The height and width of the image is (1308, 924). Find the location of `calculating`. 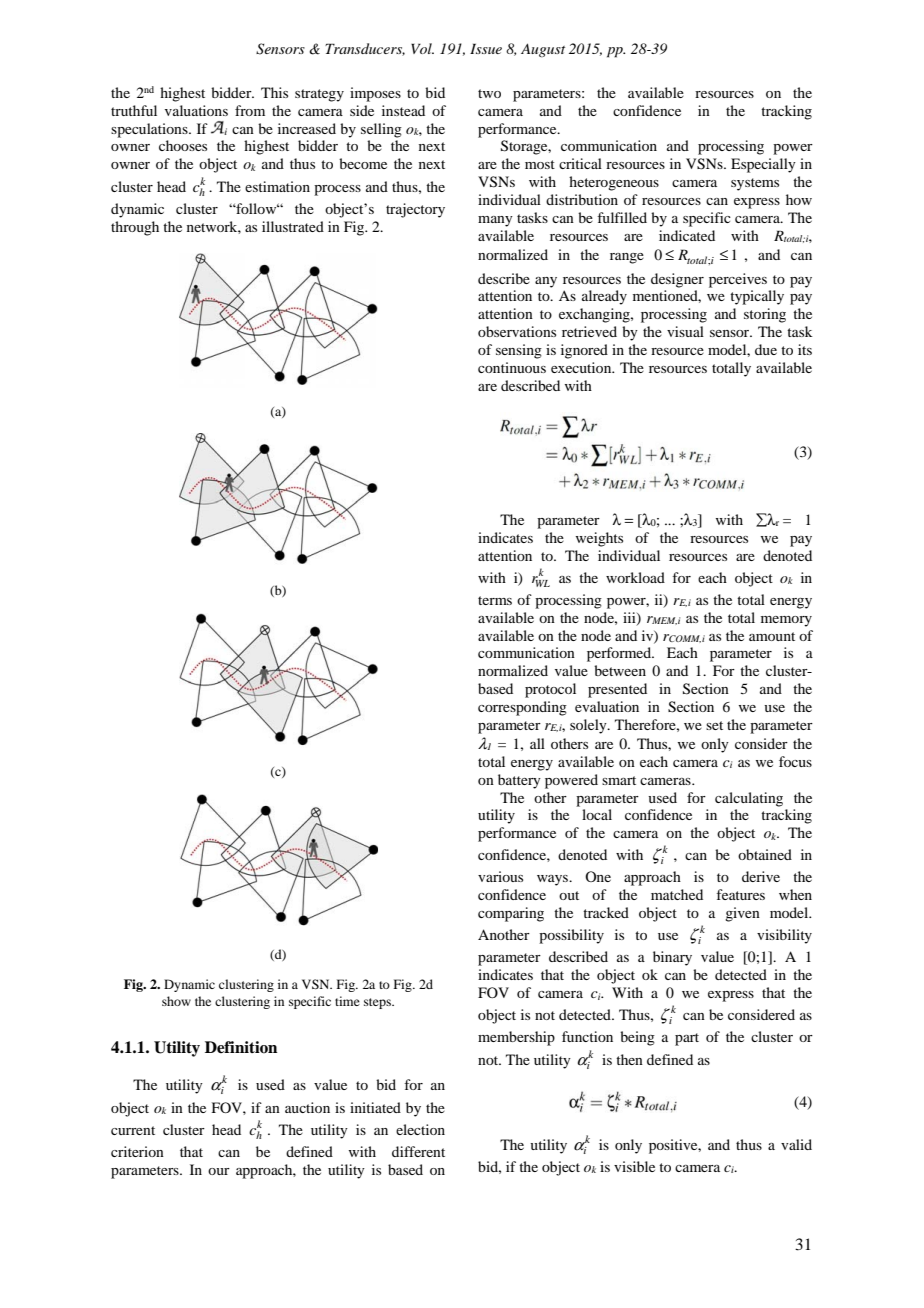

calculating is located at coordinates (749, 799).
